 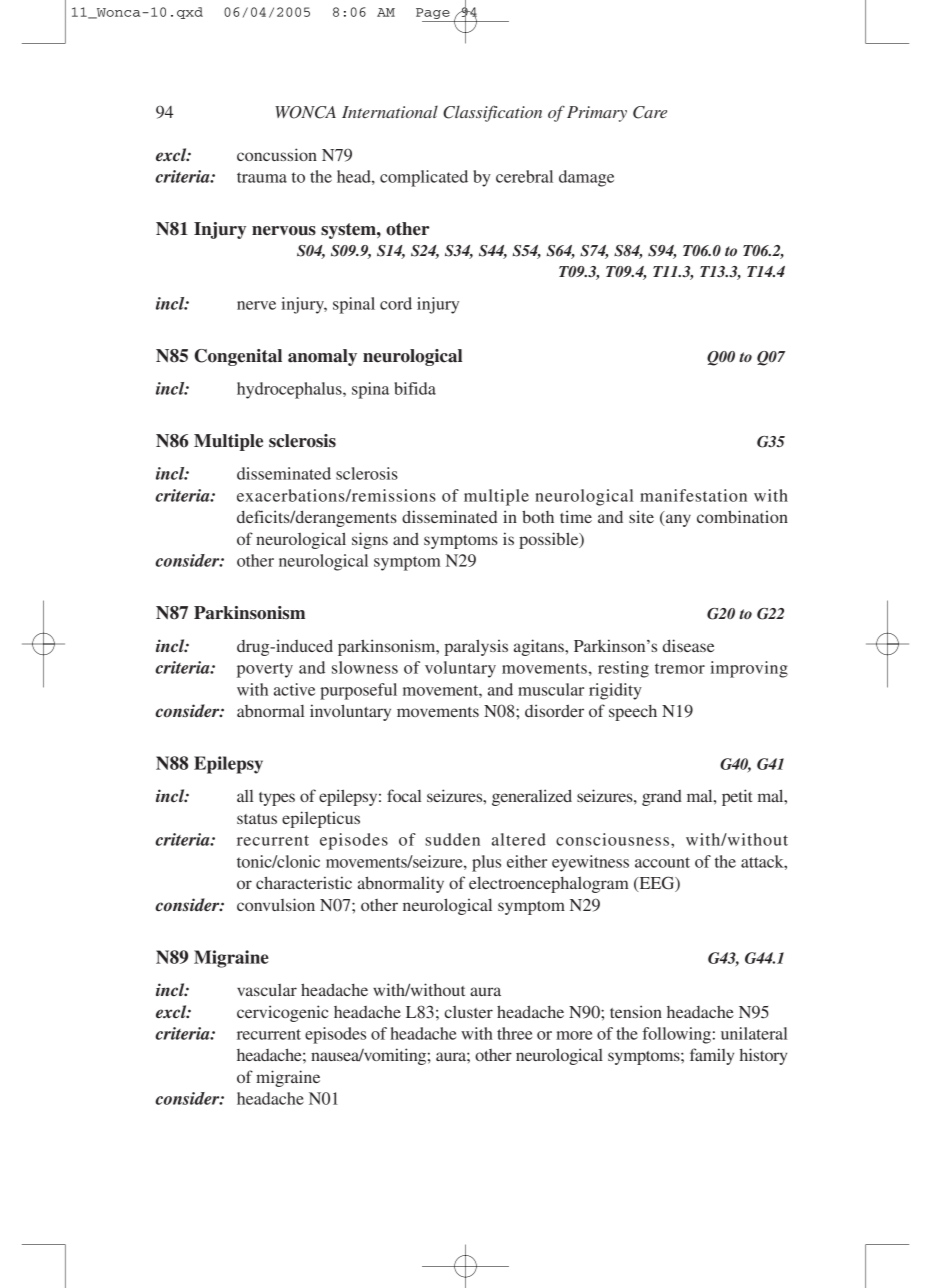 What do you see at coordinates (737, 797) in the screenshot?
I see `petit` at bounding box center [737, 797].
